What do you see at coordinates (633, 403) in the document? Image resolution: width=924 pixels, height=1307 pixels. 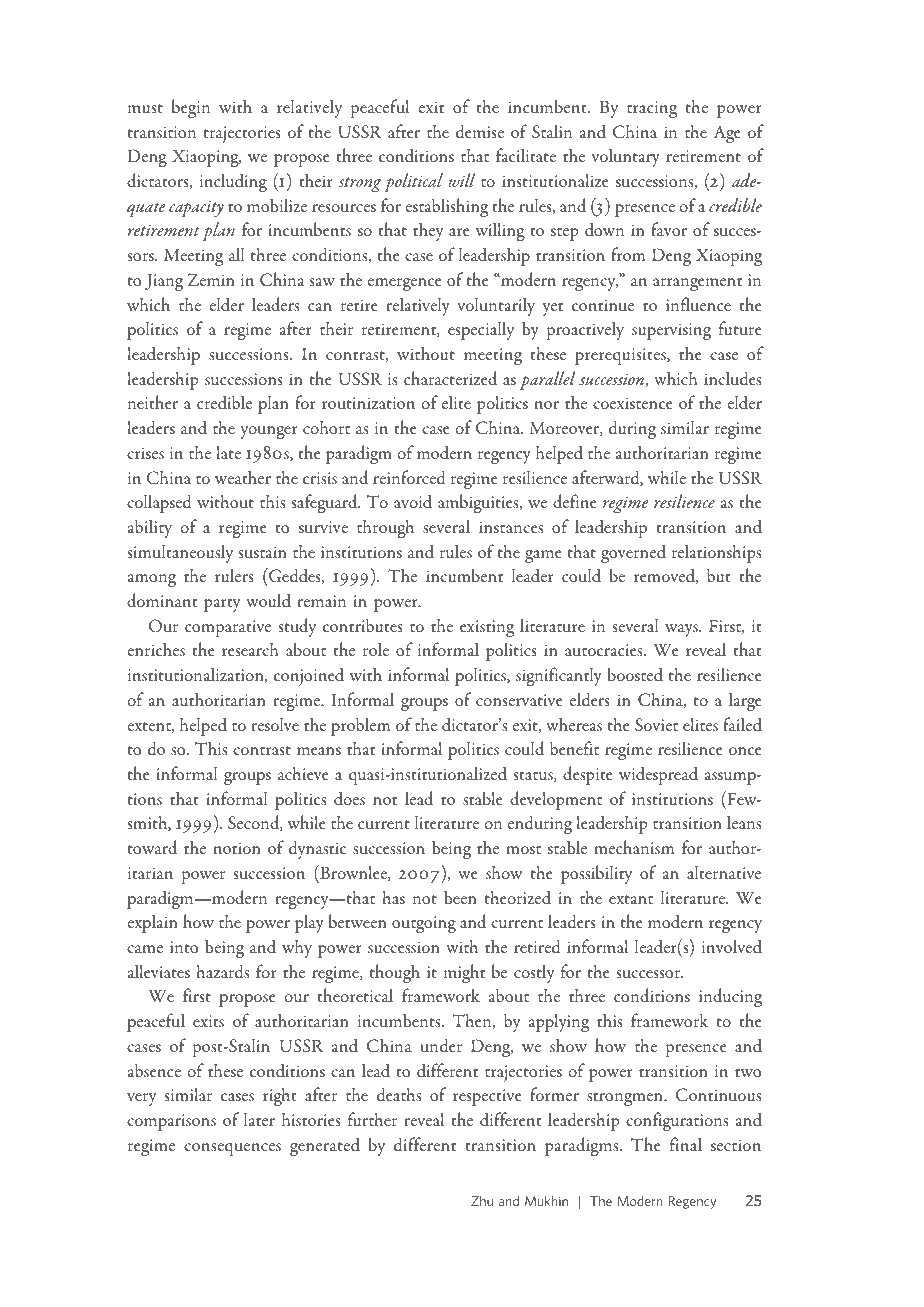 I see `coexistence` at bounding box center [633, 403].
